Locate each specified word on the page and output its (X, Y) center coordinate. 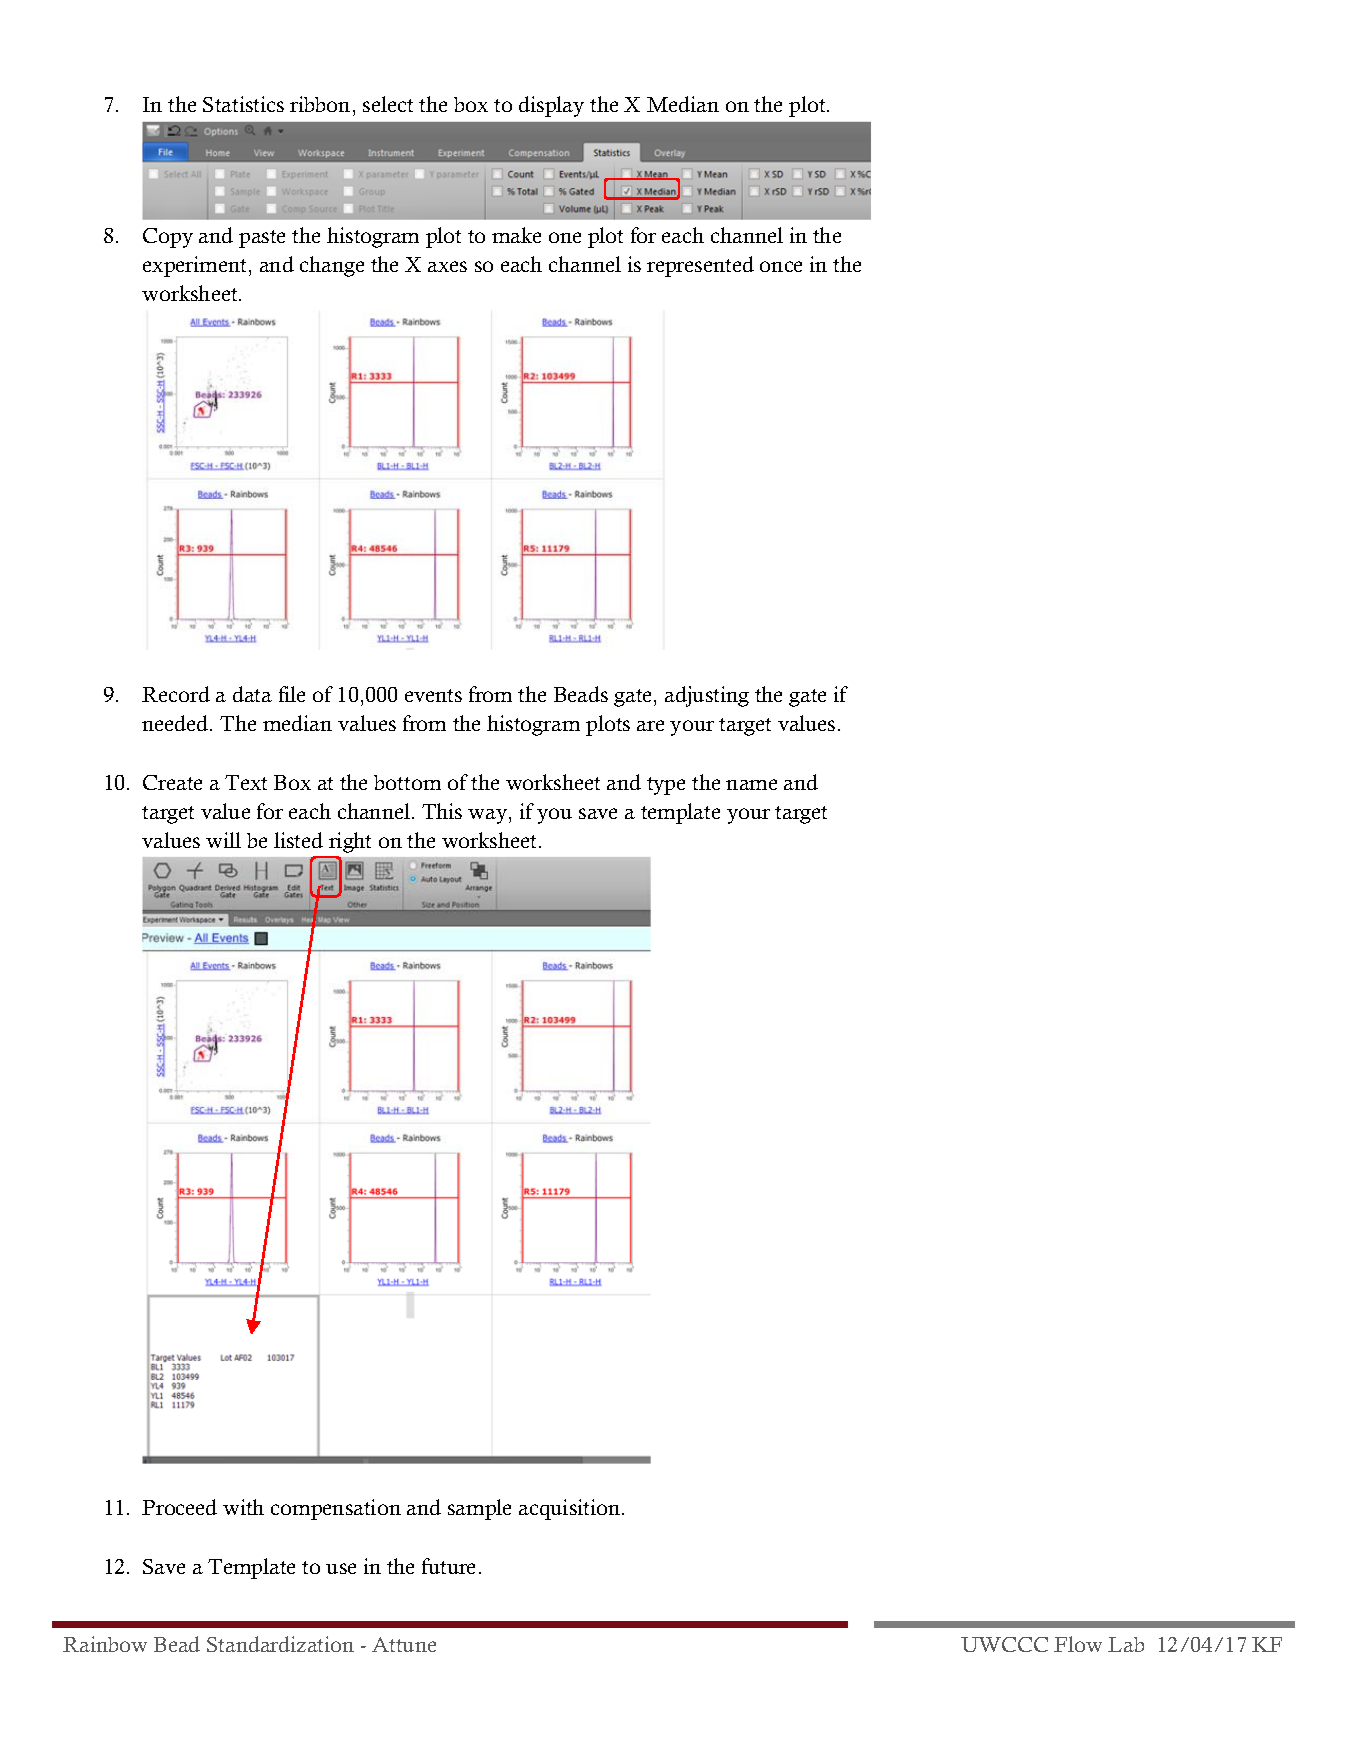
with (243, 1507)
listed (298, 840)
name (751, 784)
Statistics (243, 104)
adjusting (707, 696)
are (650, 725)
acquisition (571, 1509)
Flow (1078, 1644)
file (292, 694)
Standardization (280, 1644)
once (781, 266)
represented (700, 266)
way (489, 816)
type (666, 786)
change (332, 266)
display (551, 106)
